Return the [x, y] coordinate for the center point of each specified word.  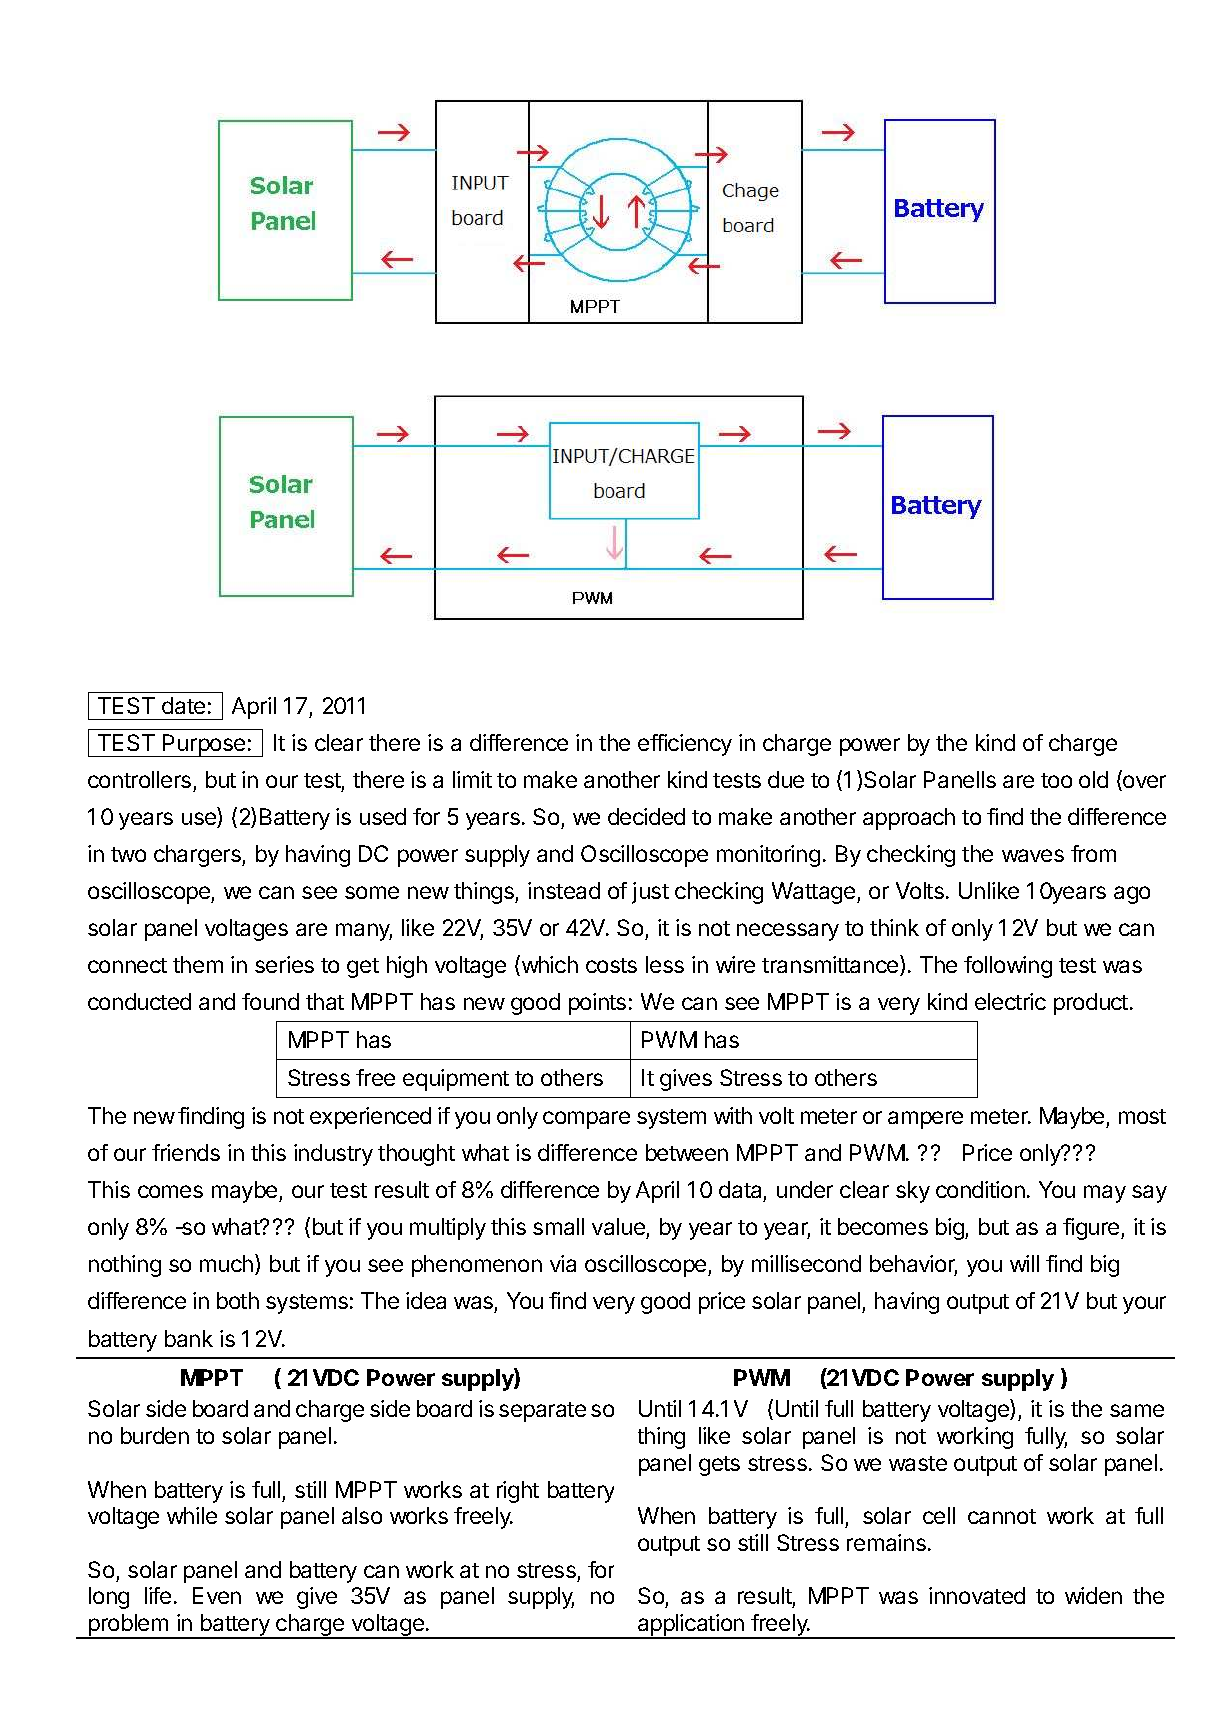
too [1056, 780]
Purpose [204, 745]
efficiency [685, 745]
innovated [977, 1595]
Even [217, 1595]
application [690, 1626]
